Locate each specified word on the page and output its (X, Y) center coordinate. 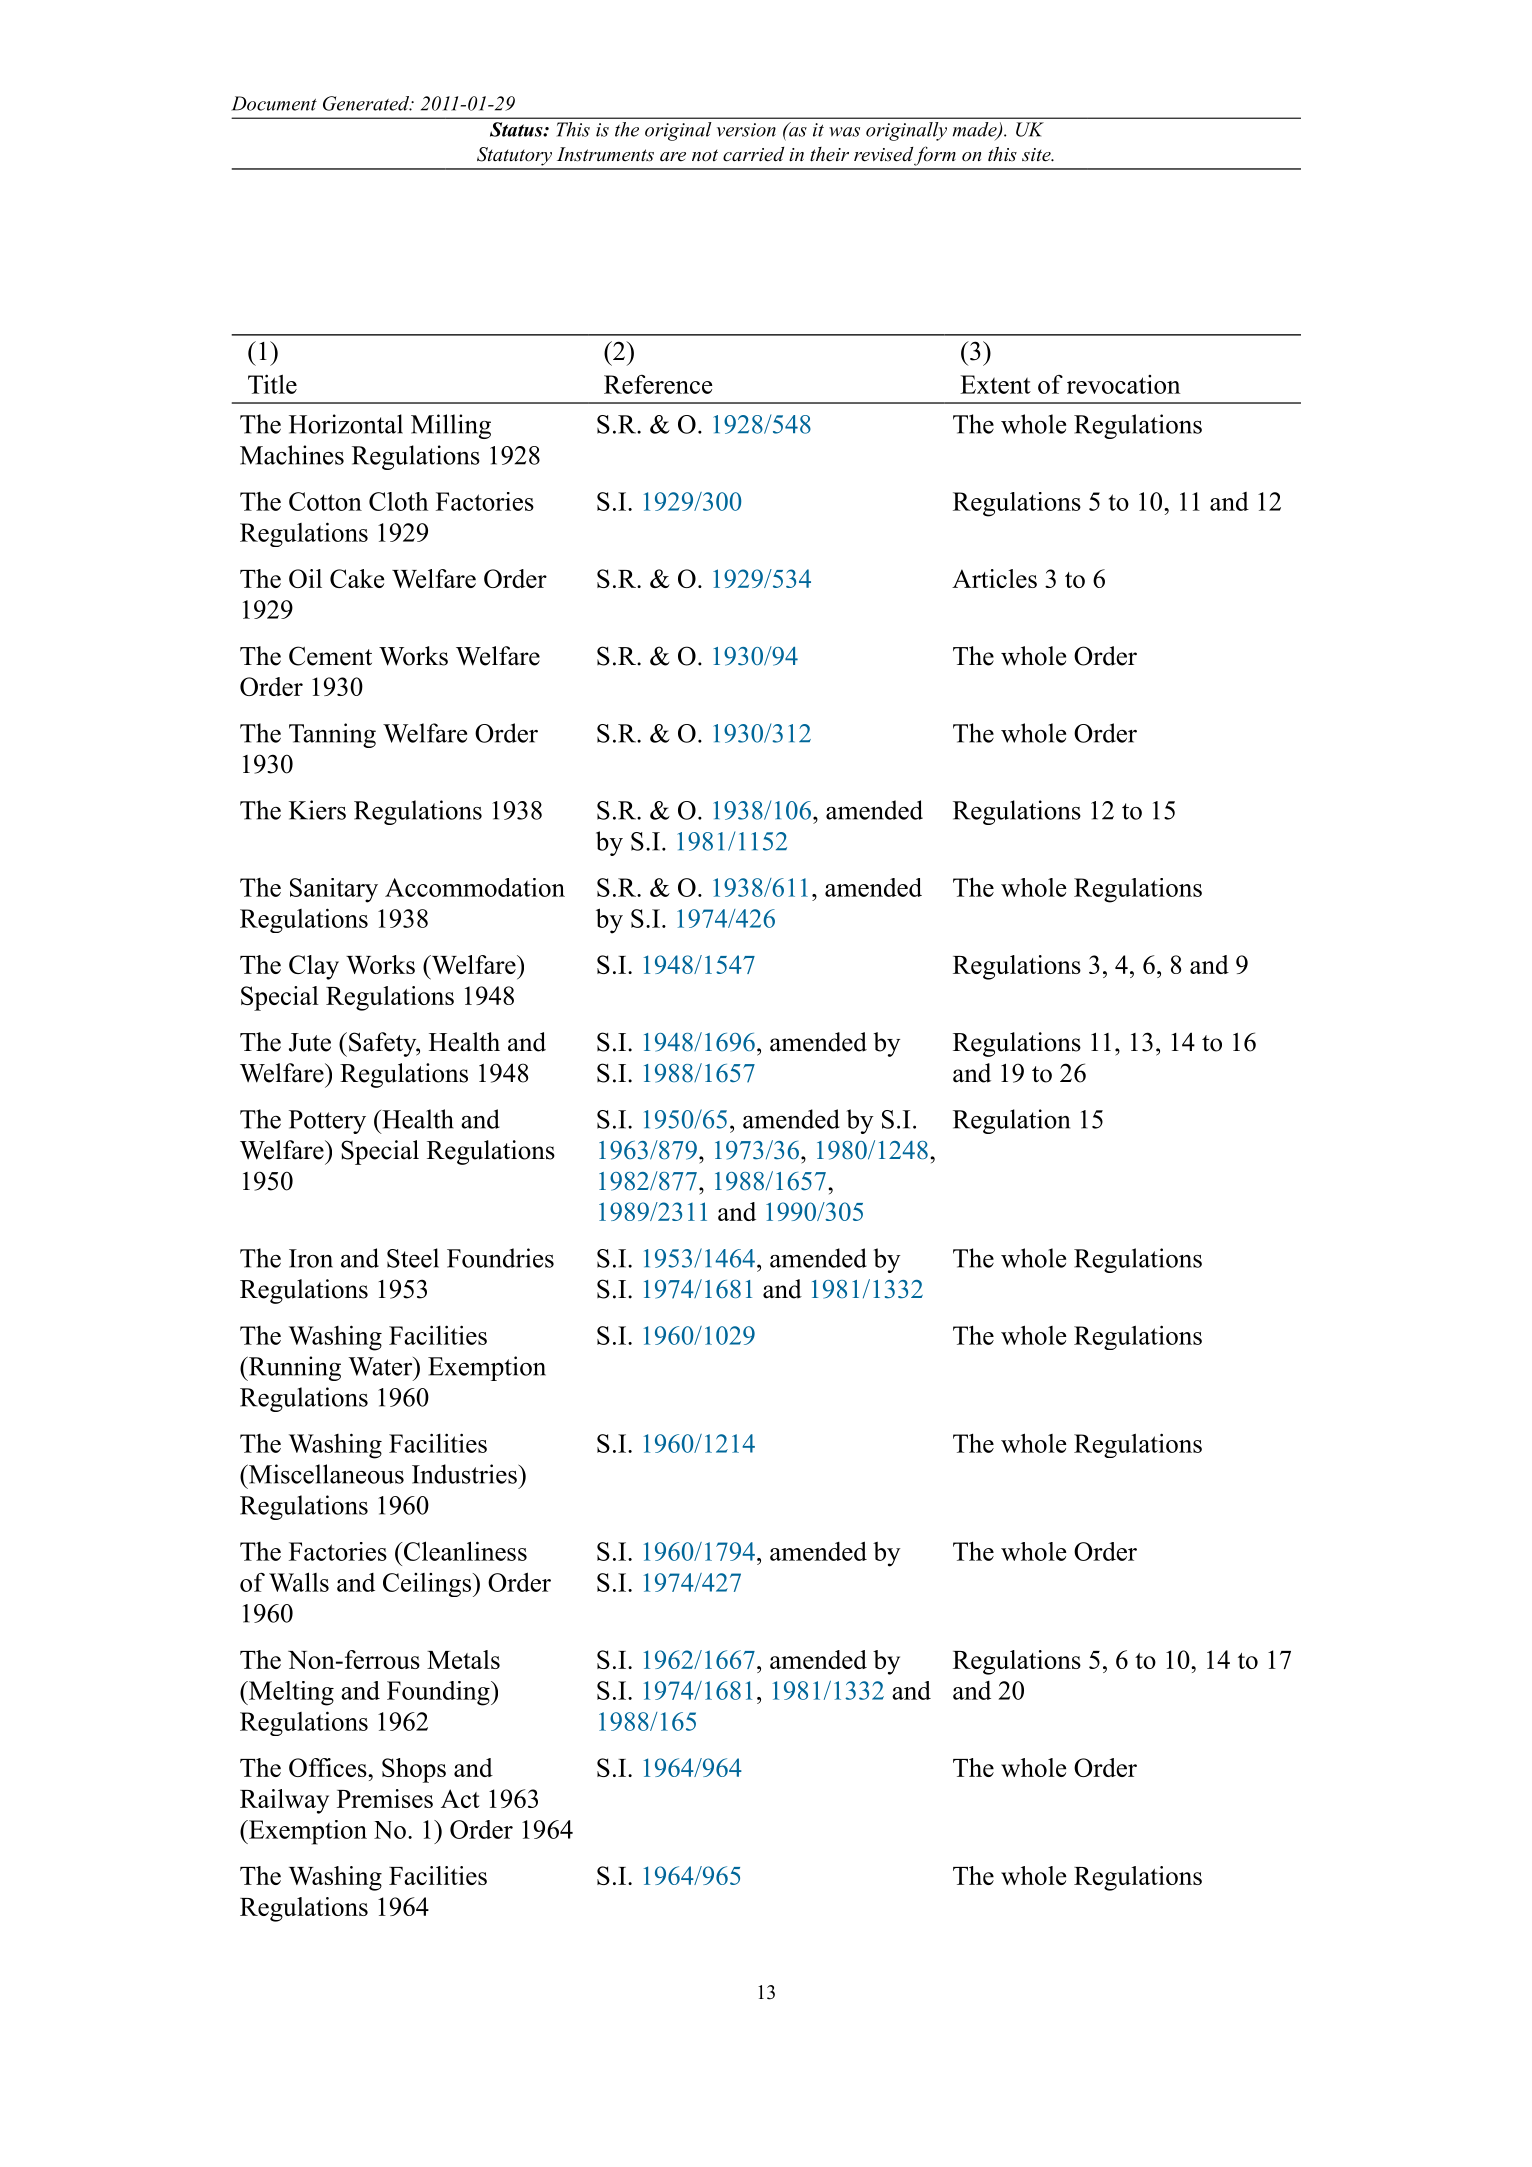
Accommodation (475, 887)
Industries (465, 1474)
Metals (463, 1659)
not (705, 156)
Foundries (500, 1258)
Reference (658, 384)
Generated (367, 103)
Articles (994, 578)
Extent (995, 384)
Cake (357, 578)
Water (381, 1366)
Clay (314, 967)
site (1037, 155)
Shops (414, 1770)
